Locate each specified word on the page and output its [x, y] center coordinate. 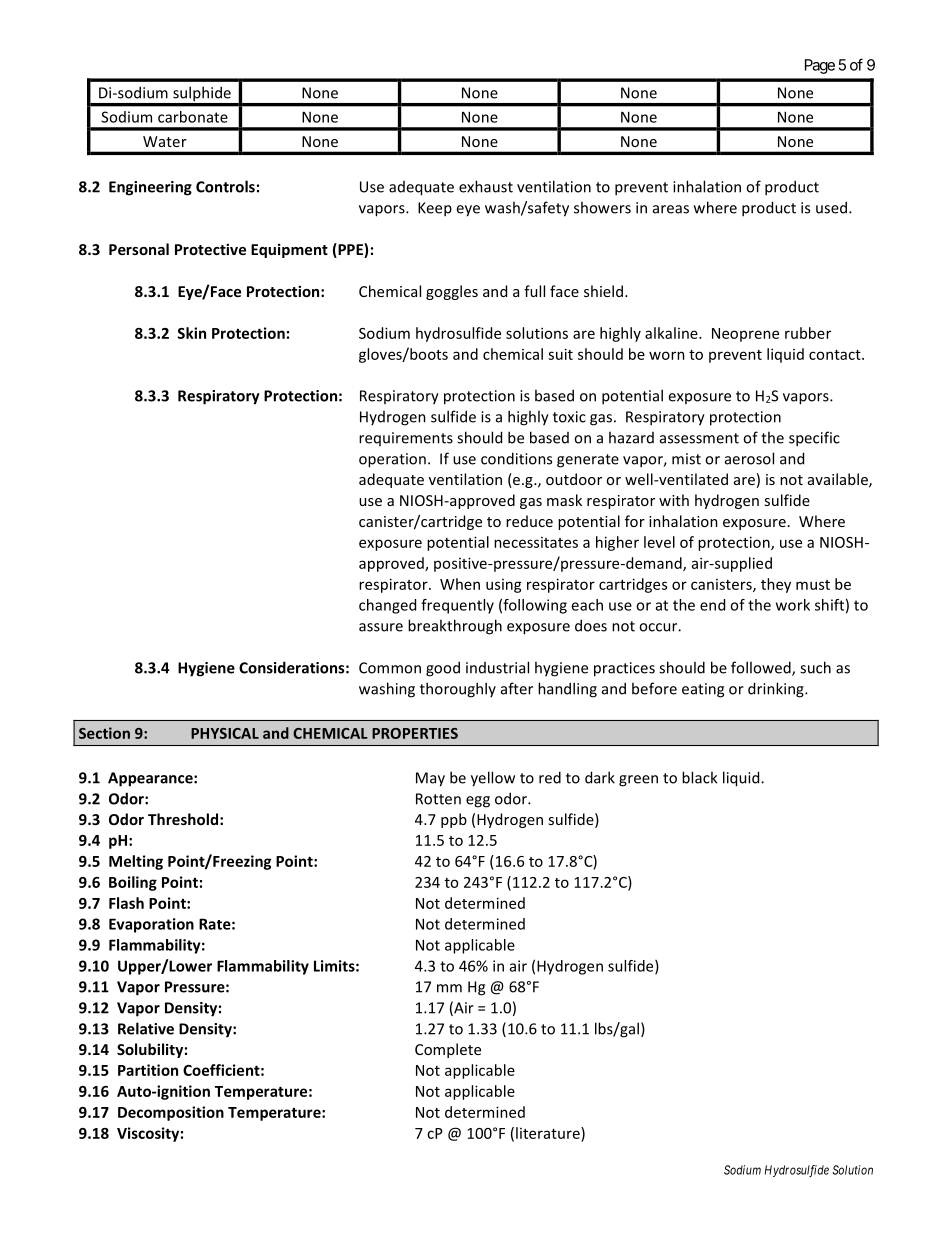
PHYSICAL [225, 733]
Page [820, 66]
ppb [454, 820]
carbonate [193, 117]
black [699, 777]
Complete [448, 1050]
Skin [191, 333]
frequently [457, 606]
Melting [136, 862]
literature [549, 1133]
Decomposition [171, 1113]
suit [560, 354]
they [776, 585]
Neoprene [745, 335]
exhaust [486, 186]
